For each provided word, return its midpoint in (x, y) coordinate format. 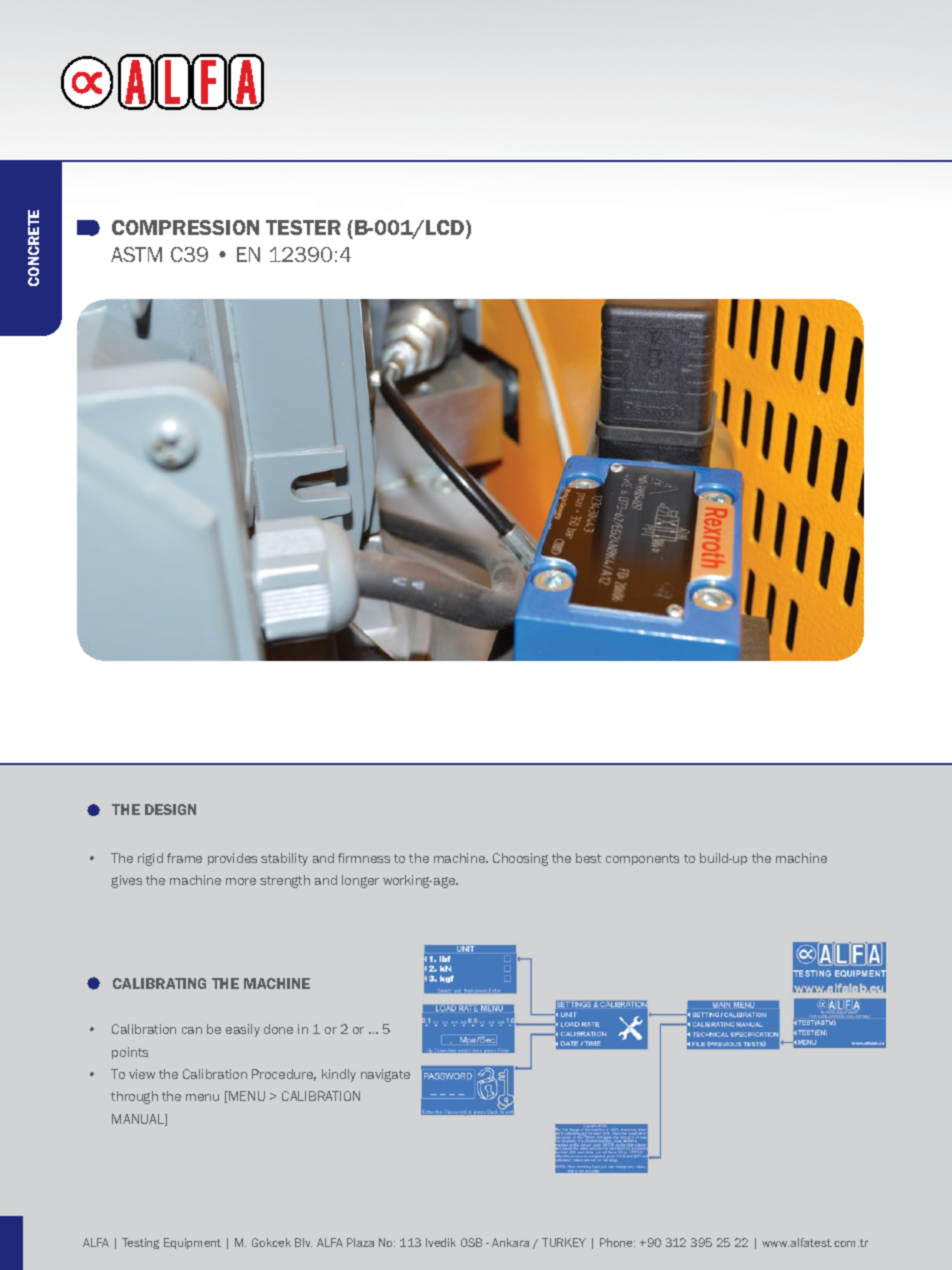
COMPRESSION (185, 227)
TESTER (303, 227)
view (142, 1074)
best (588, 858)
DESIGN (170, 809)
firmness (364, 858)
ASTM (136, 254)
